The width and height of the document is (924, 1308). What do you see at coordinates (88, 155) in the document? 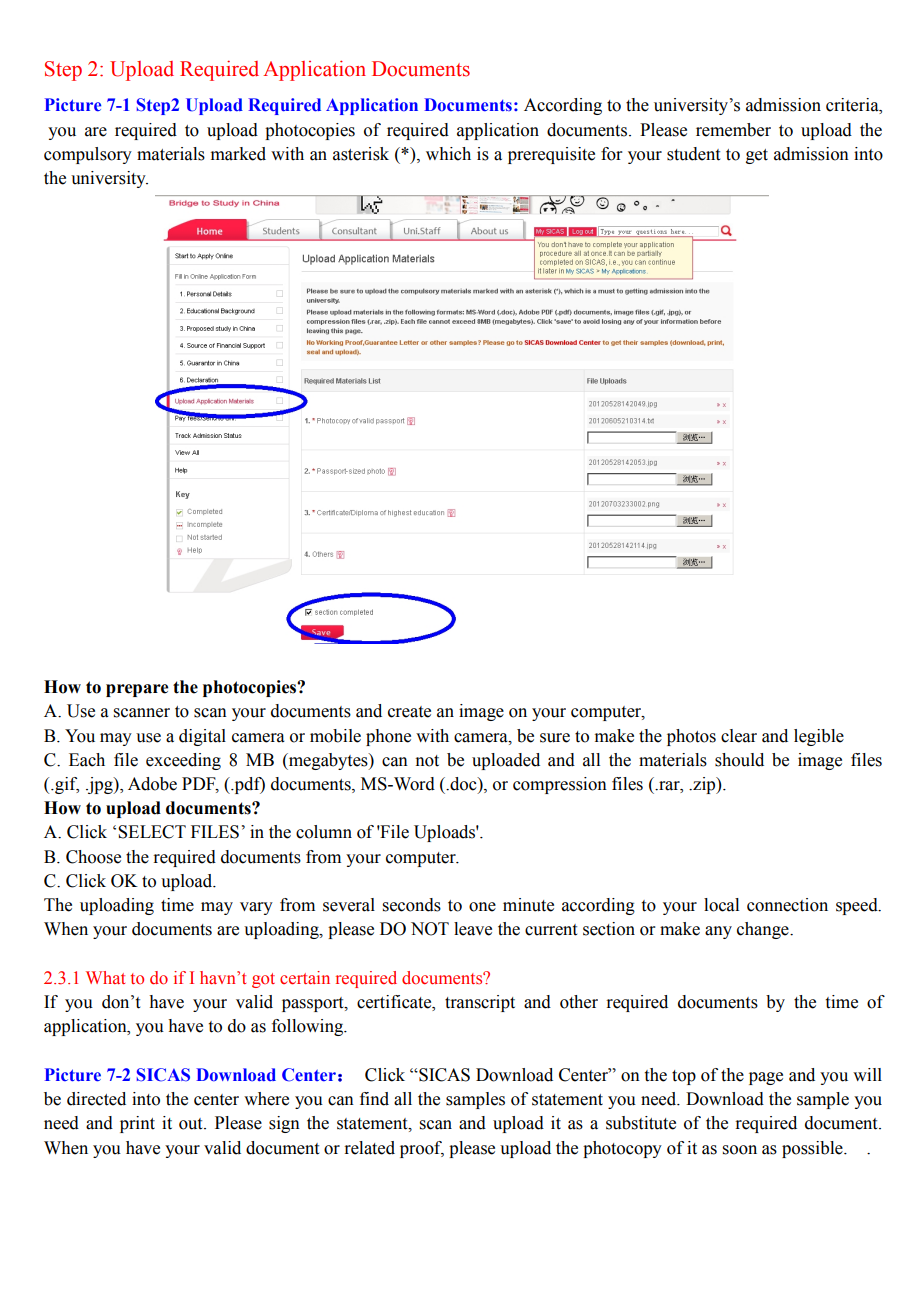
I see `compulsory` at bounding box center [88, 155].
